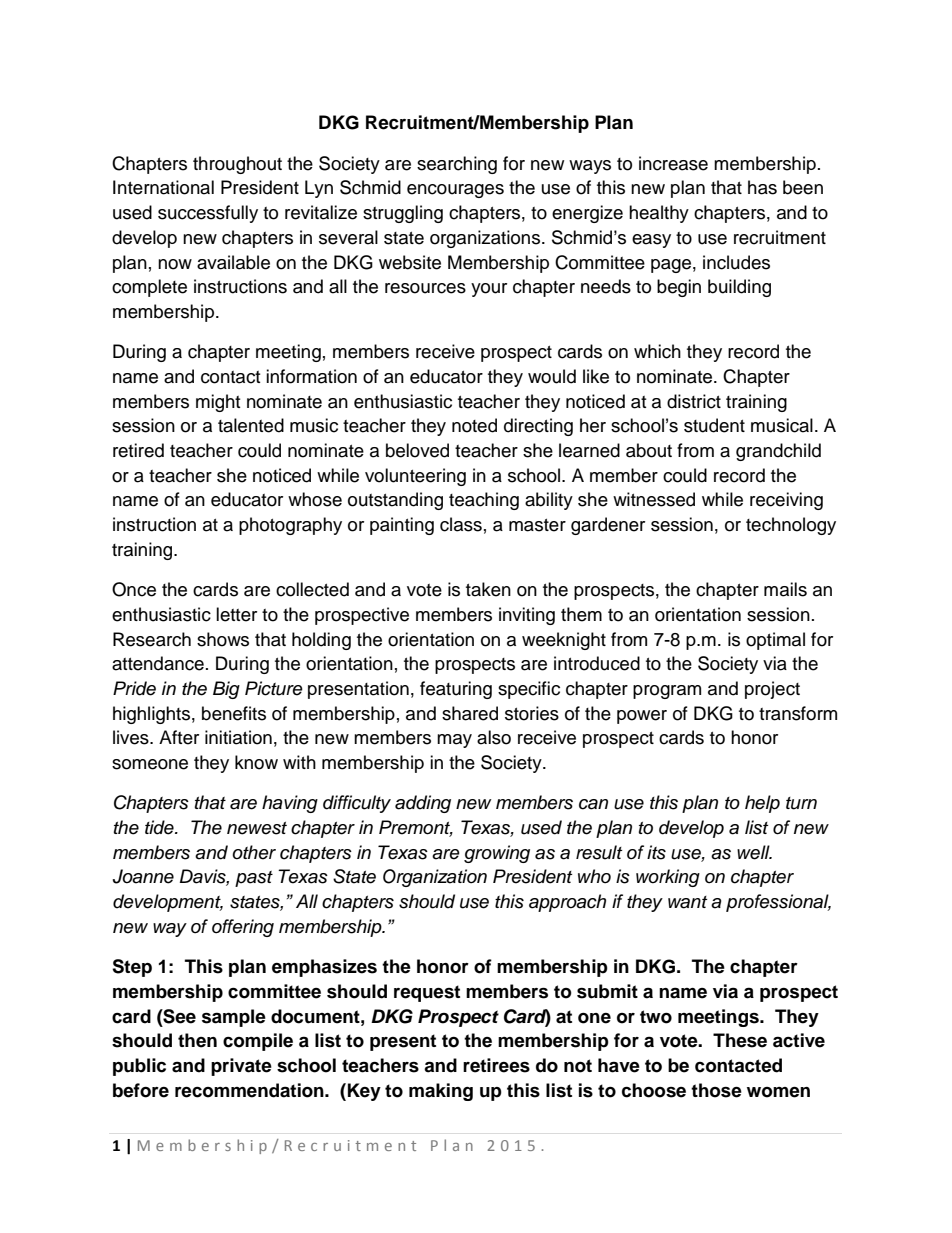 The height and width of the screenshot is (1233, 952). I want to click on retired, so click(138, 450).
